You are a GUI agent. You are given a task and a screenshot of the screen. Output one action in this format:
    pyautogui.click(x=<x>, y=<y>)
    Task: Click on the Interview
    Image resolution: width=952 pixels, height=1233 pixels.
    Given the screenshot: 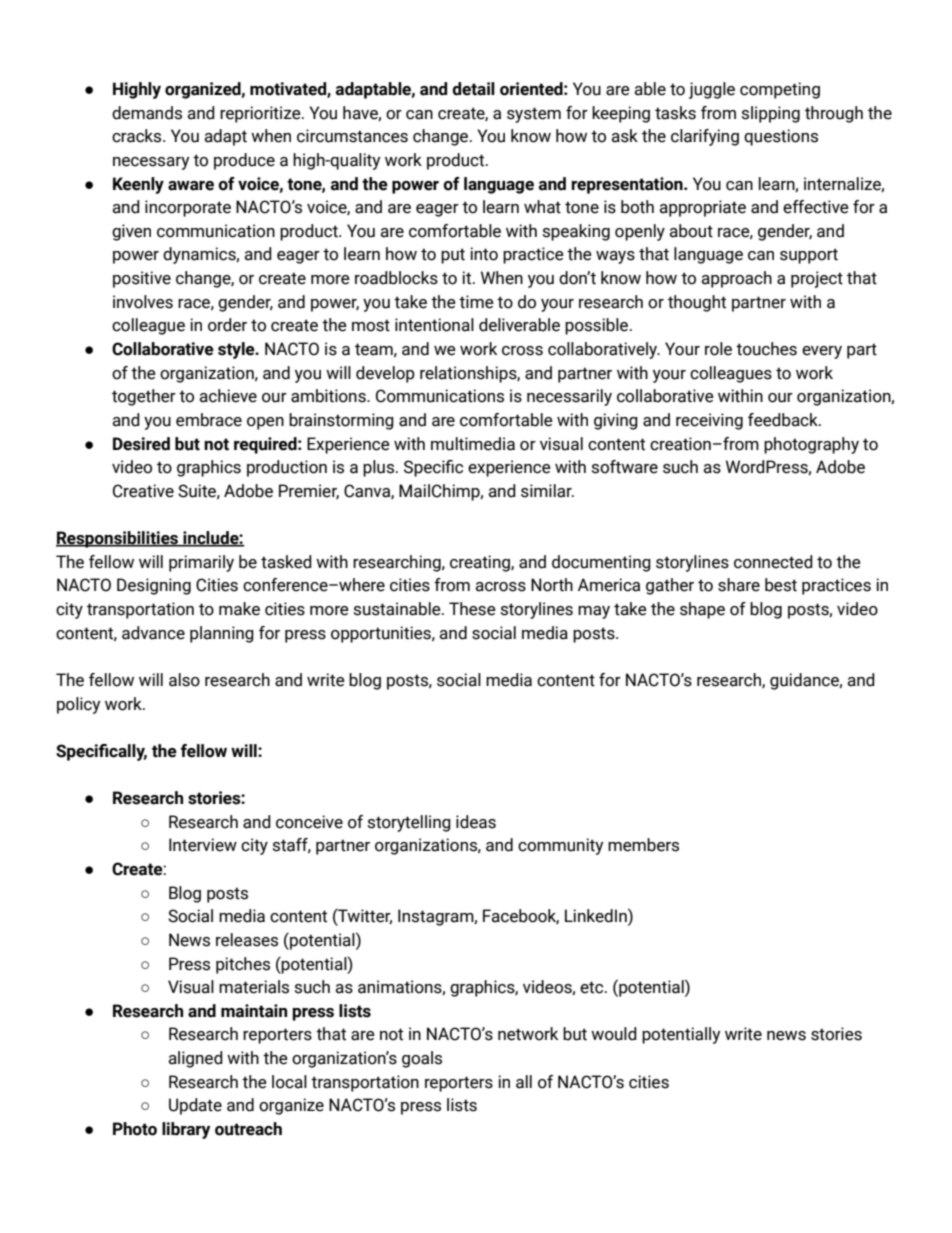 What is the action you would take?
    pyautogui.click(x=203, y=845)
